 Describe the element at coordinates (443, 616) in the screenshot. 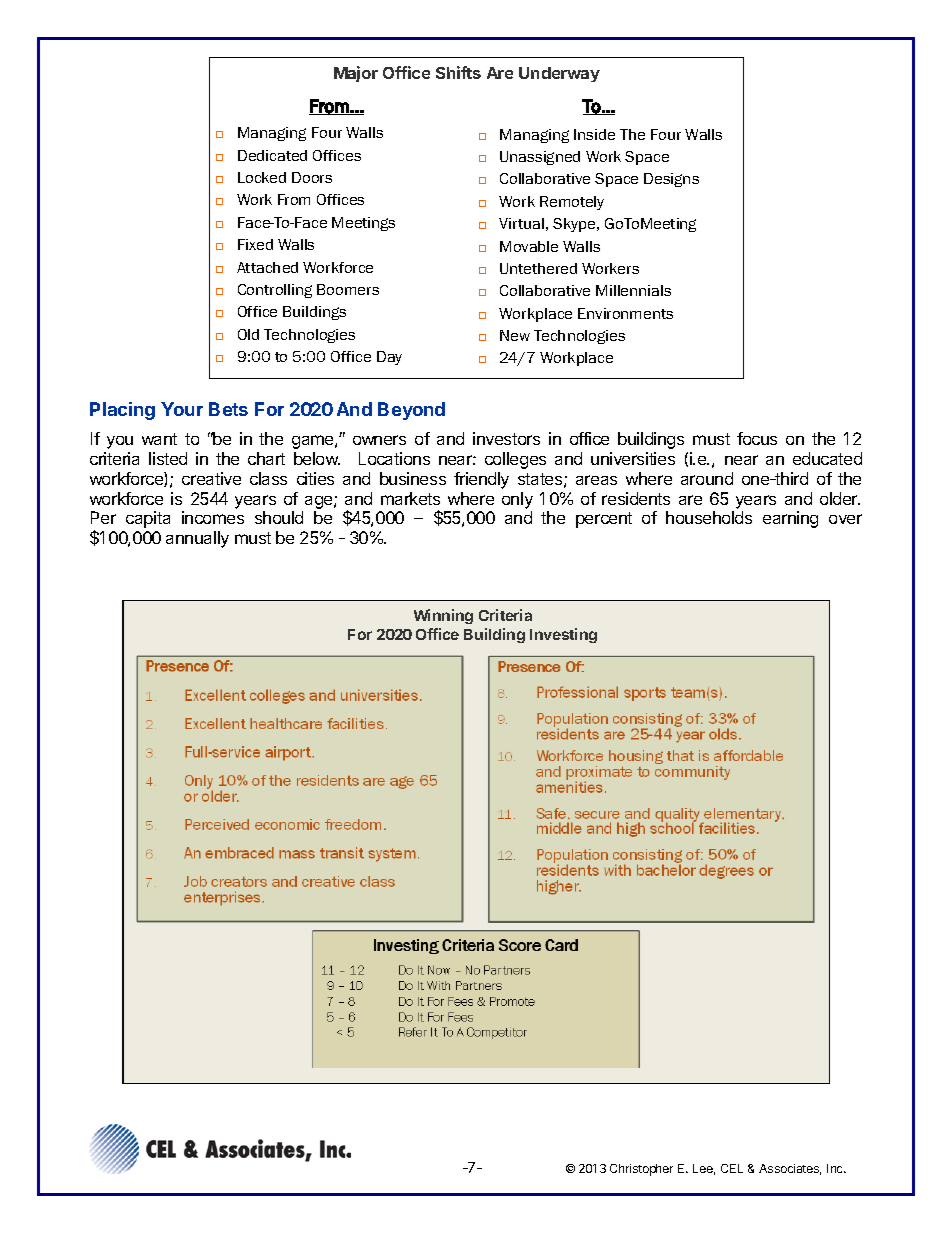

I see `Winning` at that location.
